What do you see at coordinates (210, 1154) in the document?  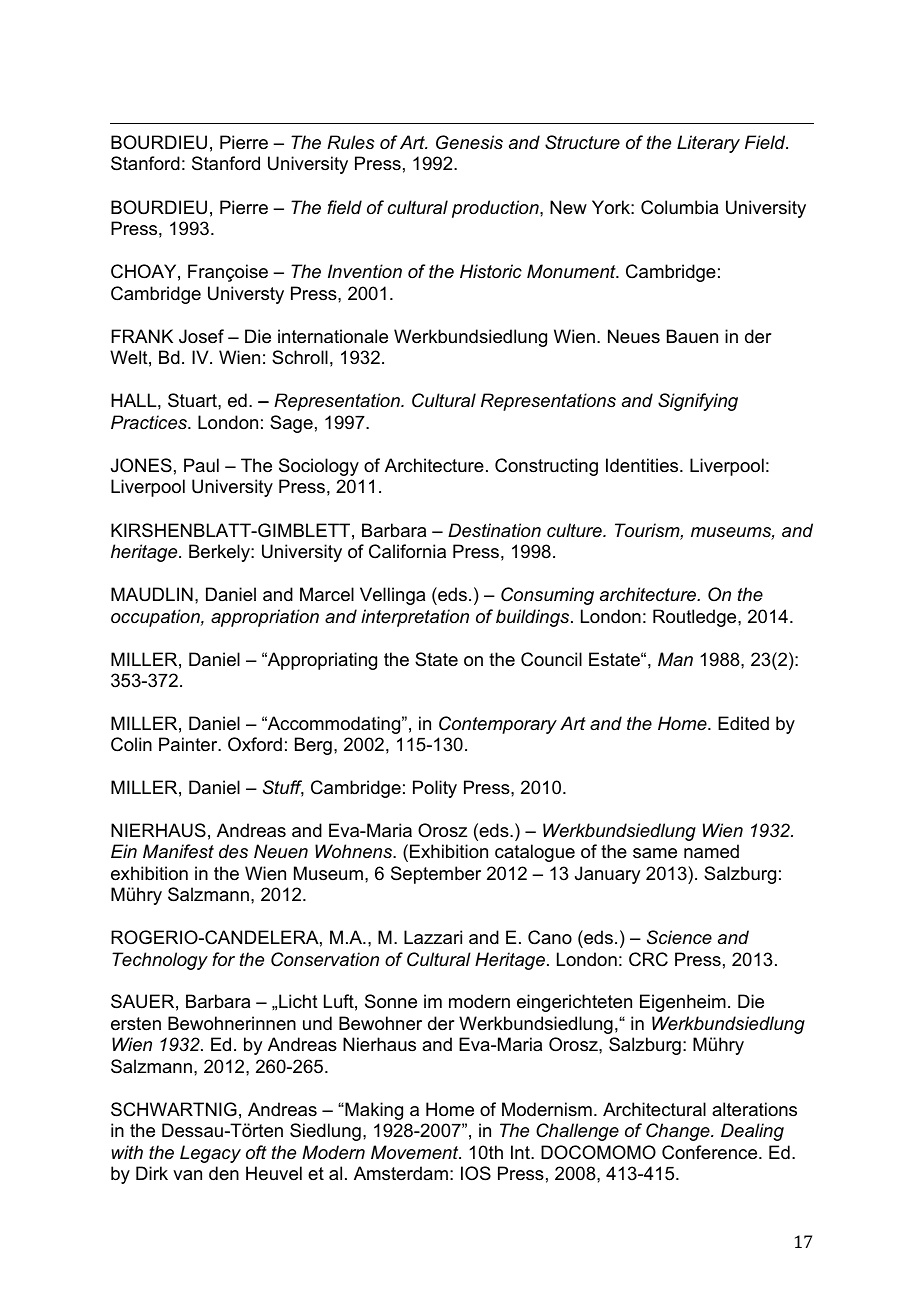 I see `Legacy` at bounding box center [210, 1154].
